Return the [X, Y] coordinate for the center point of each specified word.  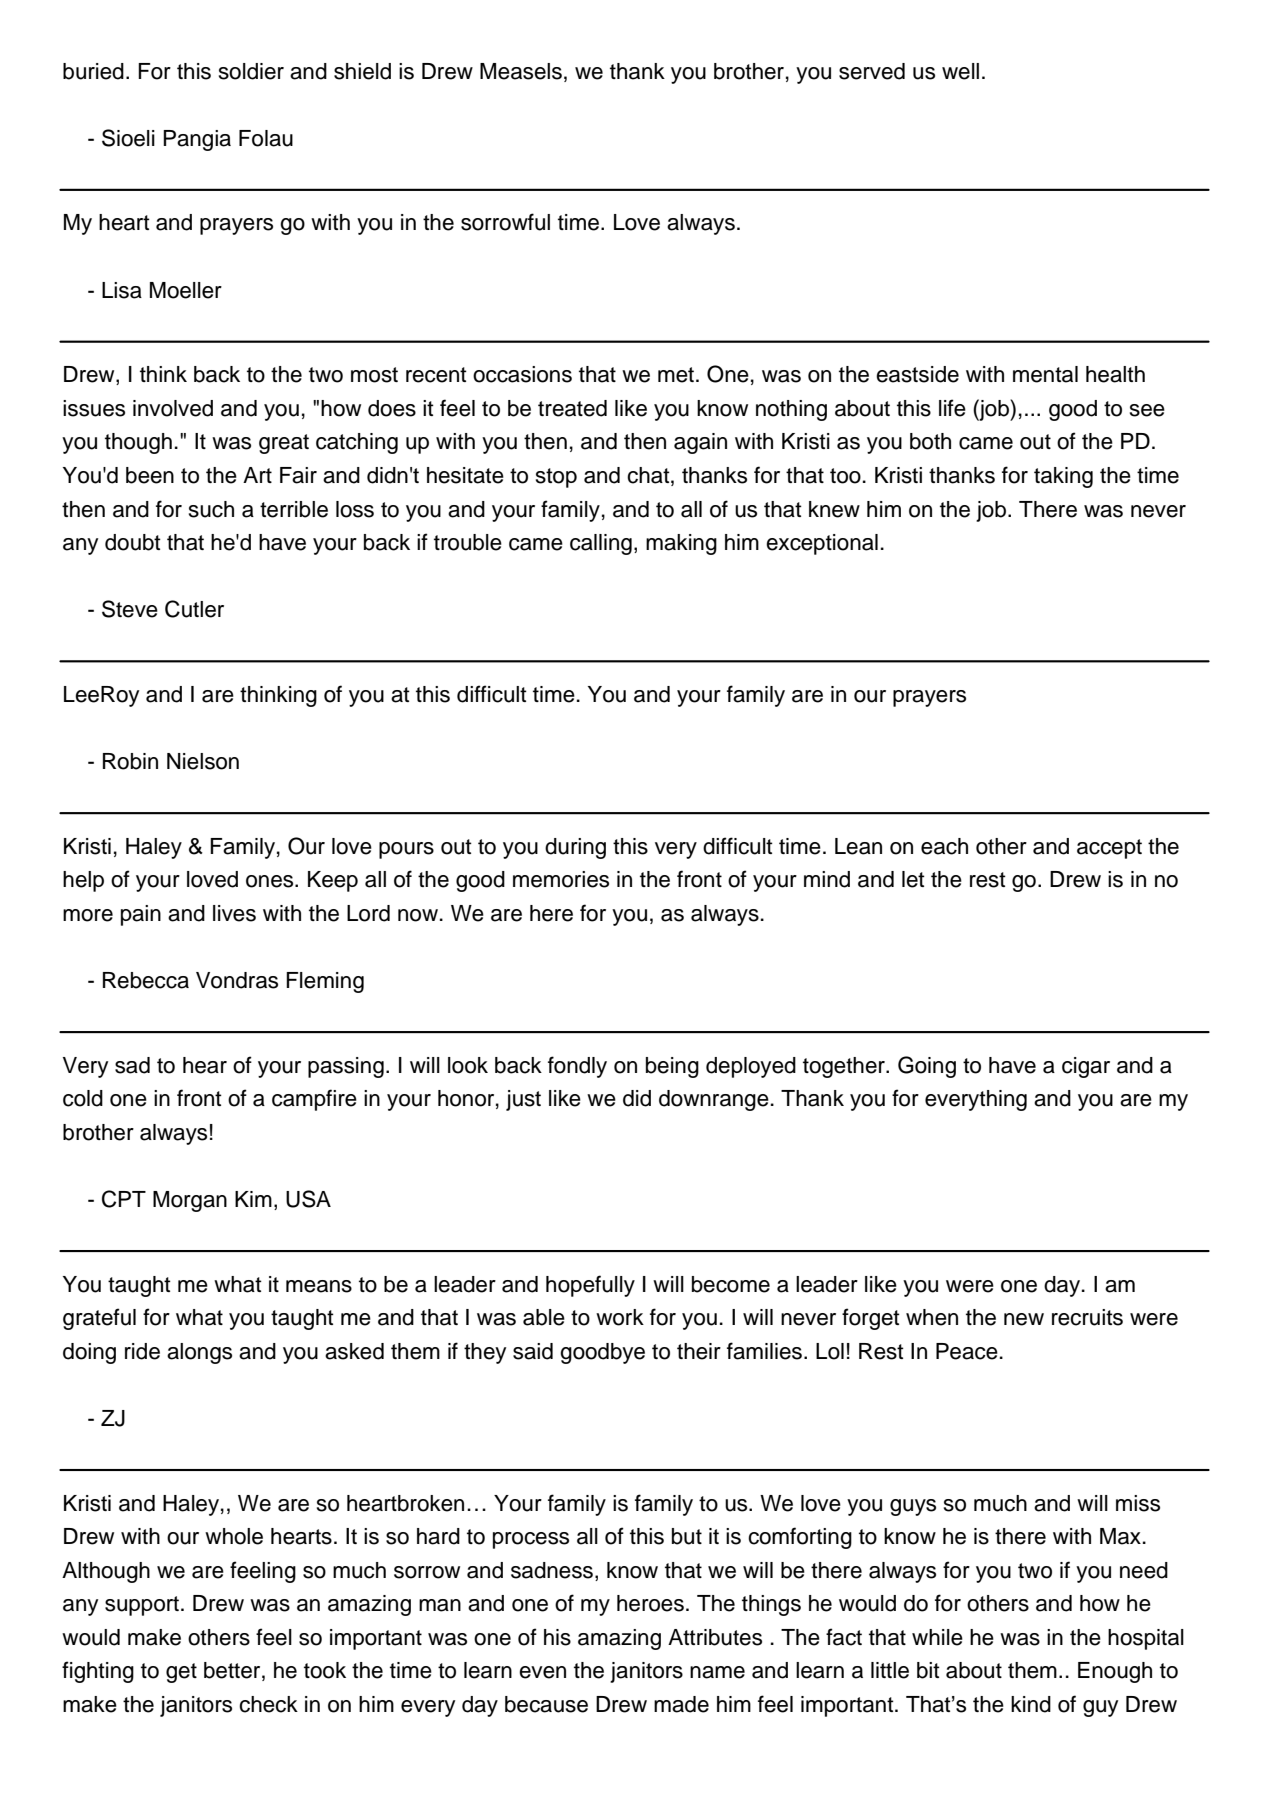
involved [173, 408]
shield [362, 71]
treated [572, 408]
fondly [577, 1067]
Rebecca [146, 980]
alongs [199, 1353]
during [575, 848]
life [952, 408]
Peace [967, 1351]
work [620, 1317]
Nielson [203, 761]
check [268, 1704]
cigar [1086, 1067]
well [960, 71]
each [944, 846]
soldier [251, 71]
